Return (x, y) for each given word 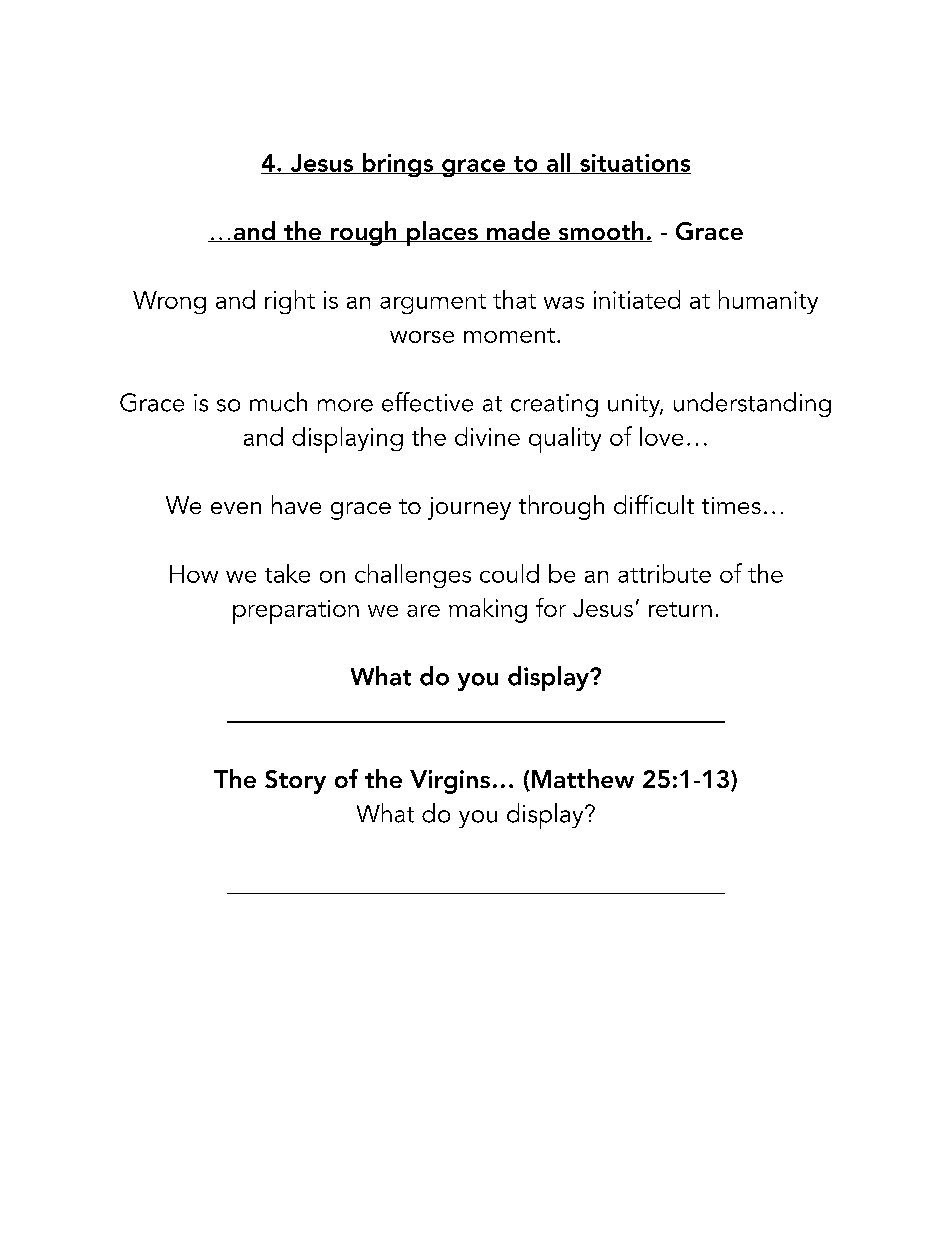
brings (398, 165)
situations (634, 164)
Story (295, 782)
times (731, 505)
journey (469, 508)
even (236, 508)
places (442, 233)
